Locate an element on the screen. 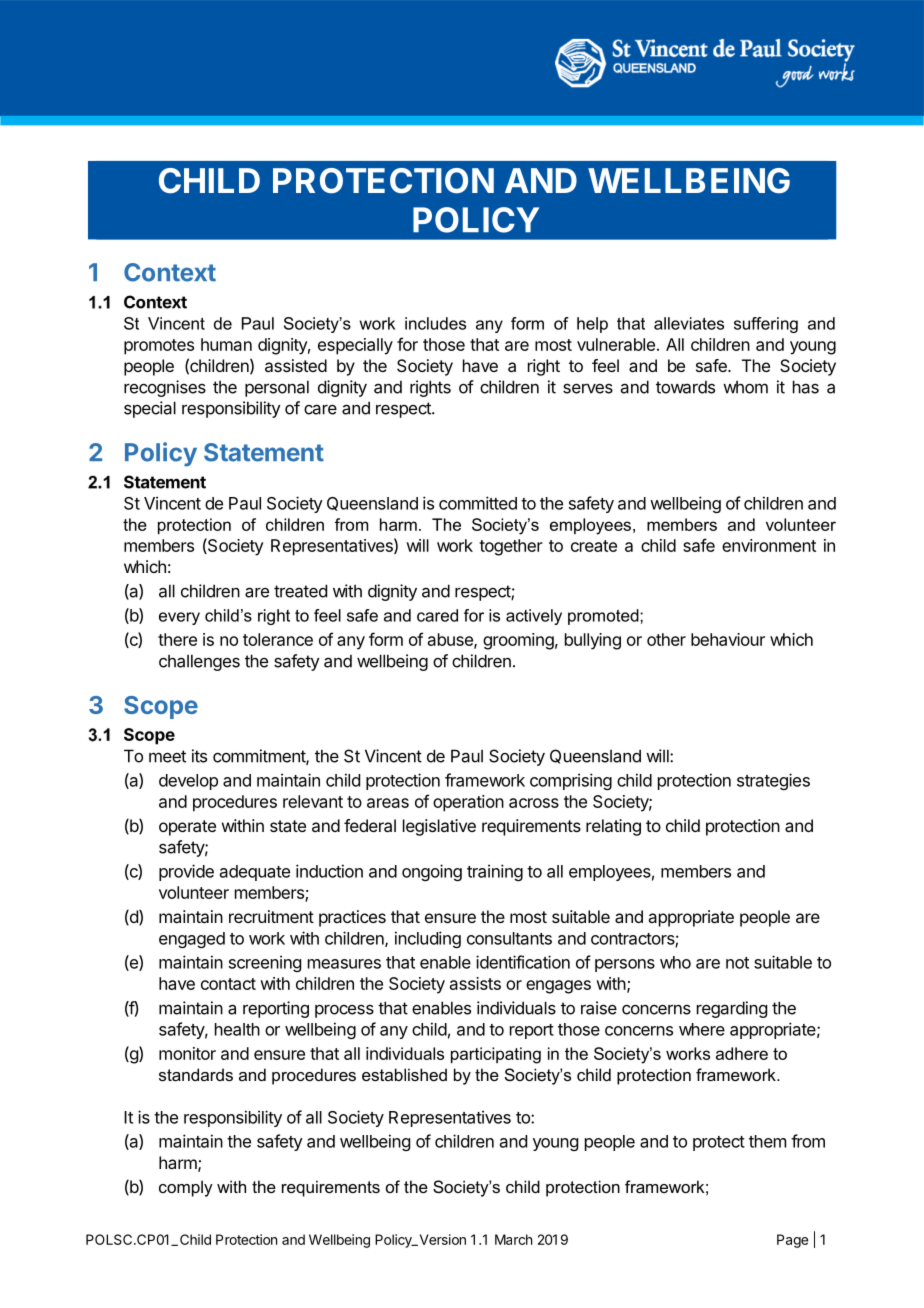 The width and height of the screenshot is (924, 1308). human is located at coordinates (226, 344).
